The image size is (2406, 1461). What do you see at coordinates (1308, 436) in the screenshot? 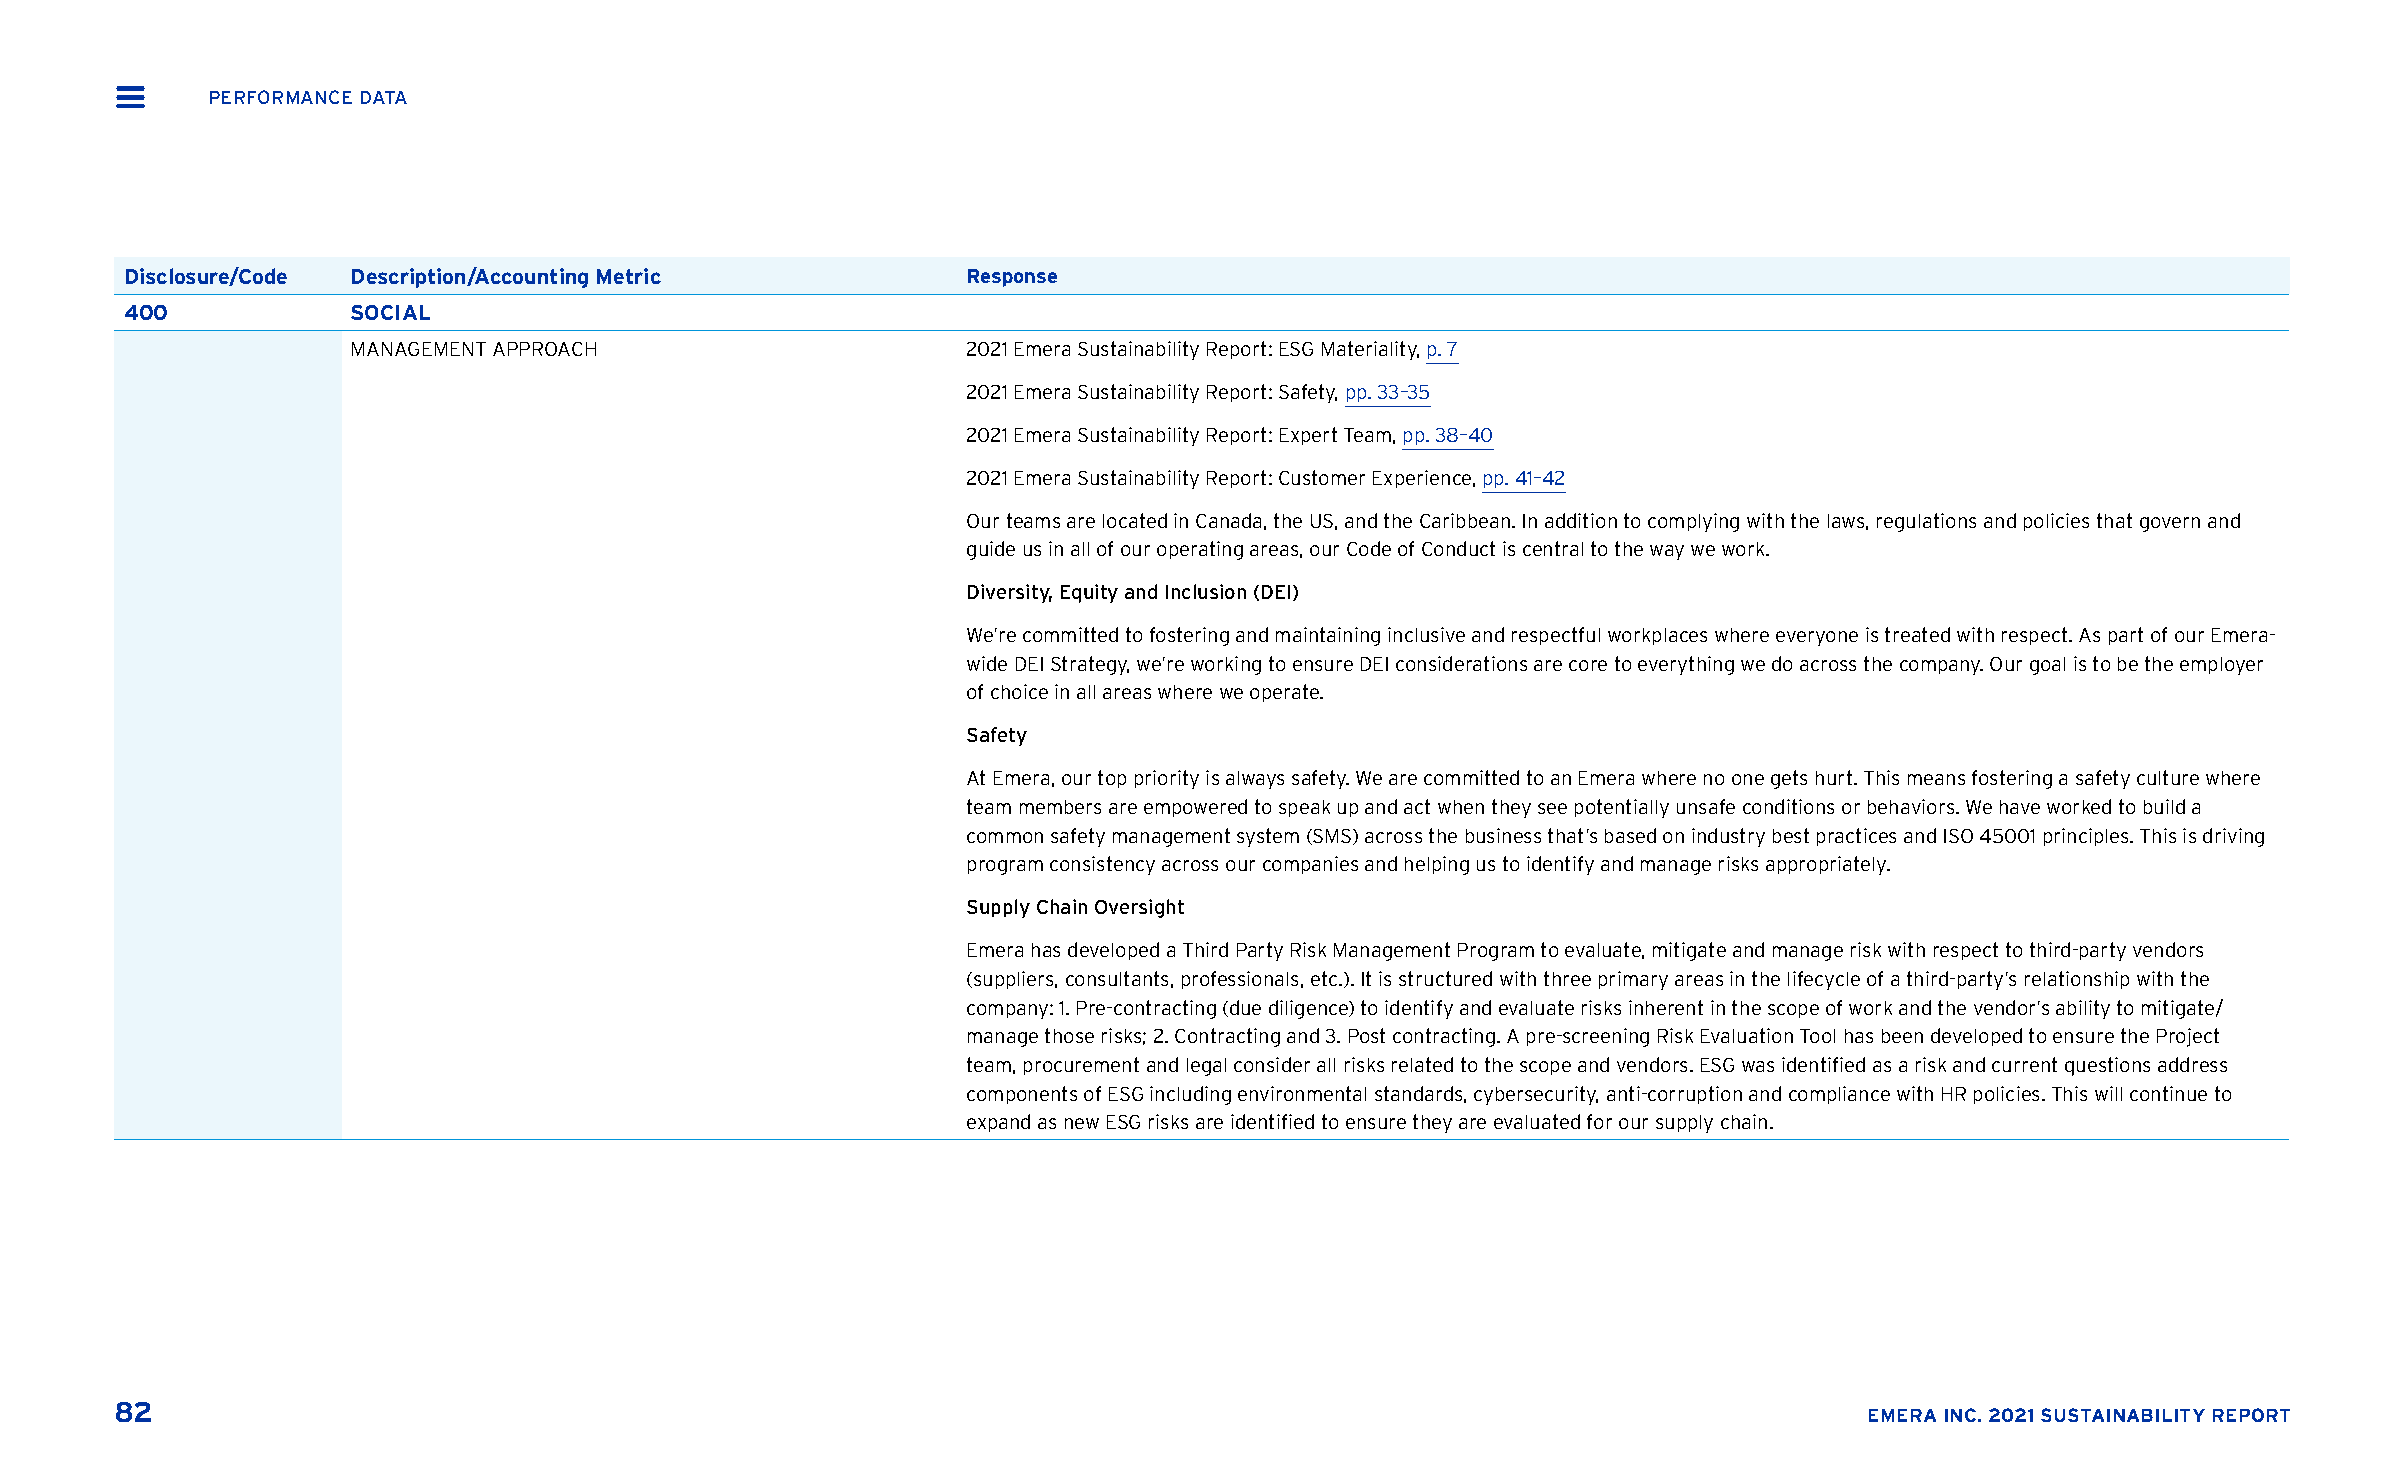
I see `Expert` at bounding box center [1308, 436].
